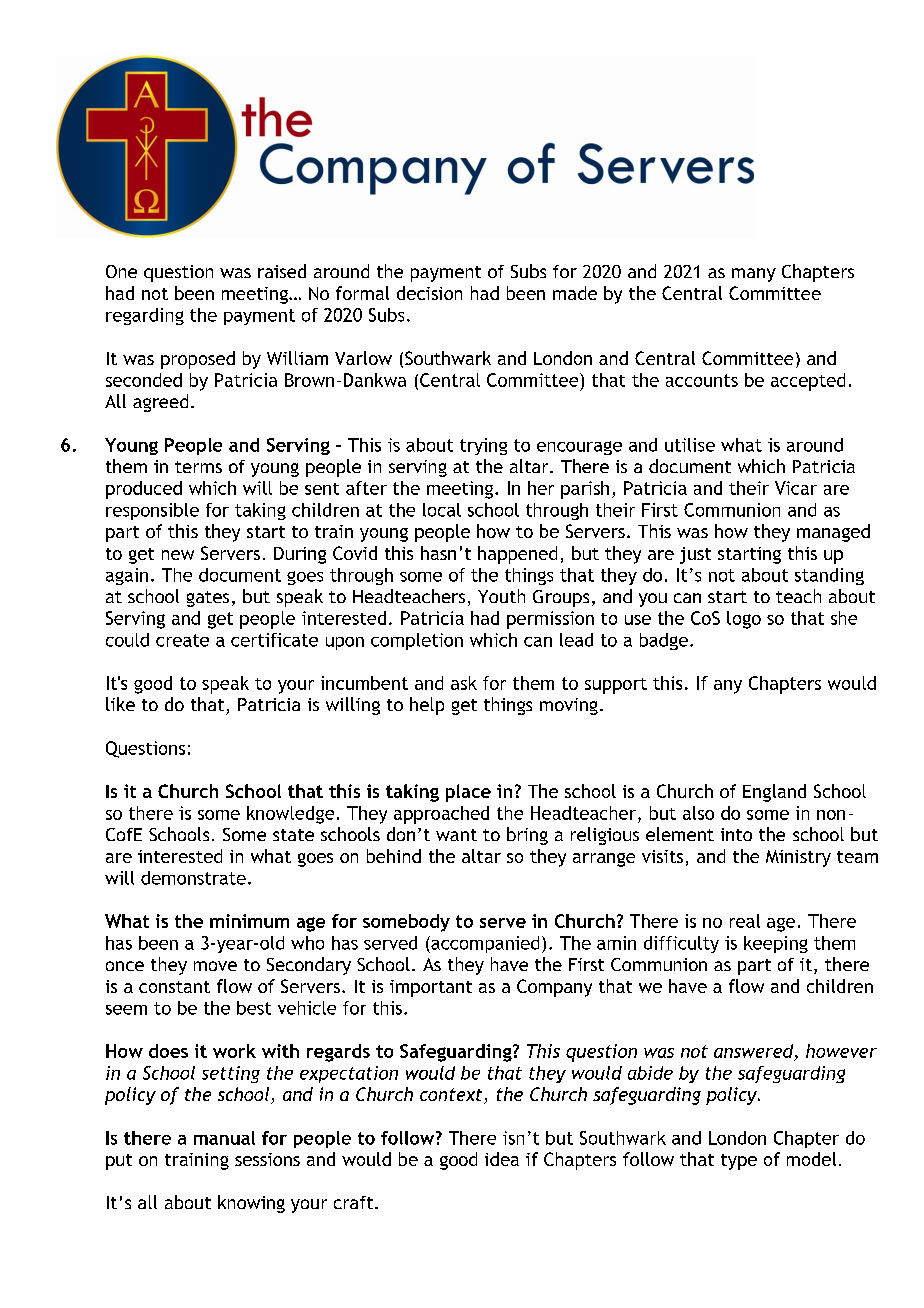 This page has height=1308, width=924. What do you see at coordinates (776, 944) in the page?
I see `keeping` at bounding box center [776, 944].
